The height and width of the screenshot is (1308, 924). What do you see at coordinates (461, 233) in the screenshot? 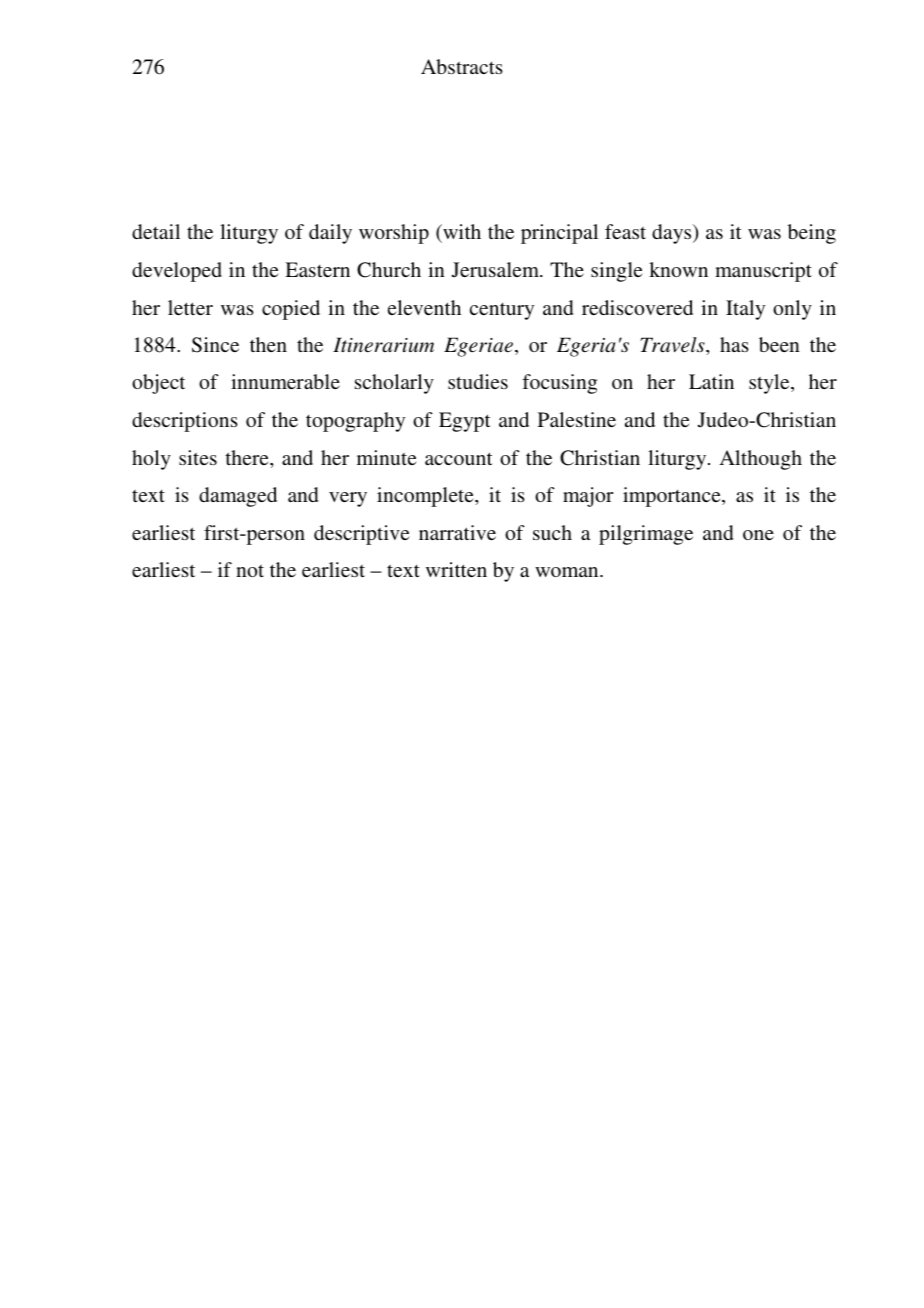
I see `with` at bounding box center [461, 233].
